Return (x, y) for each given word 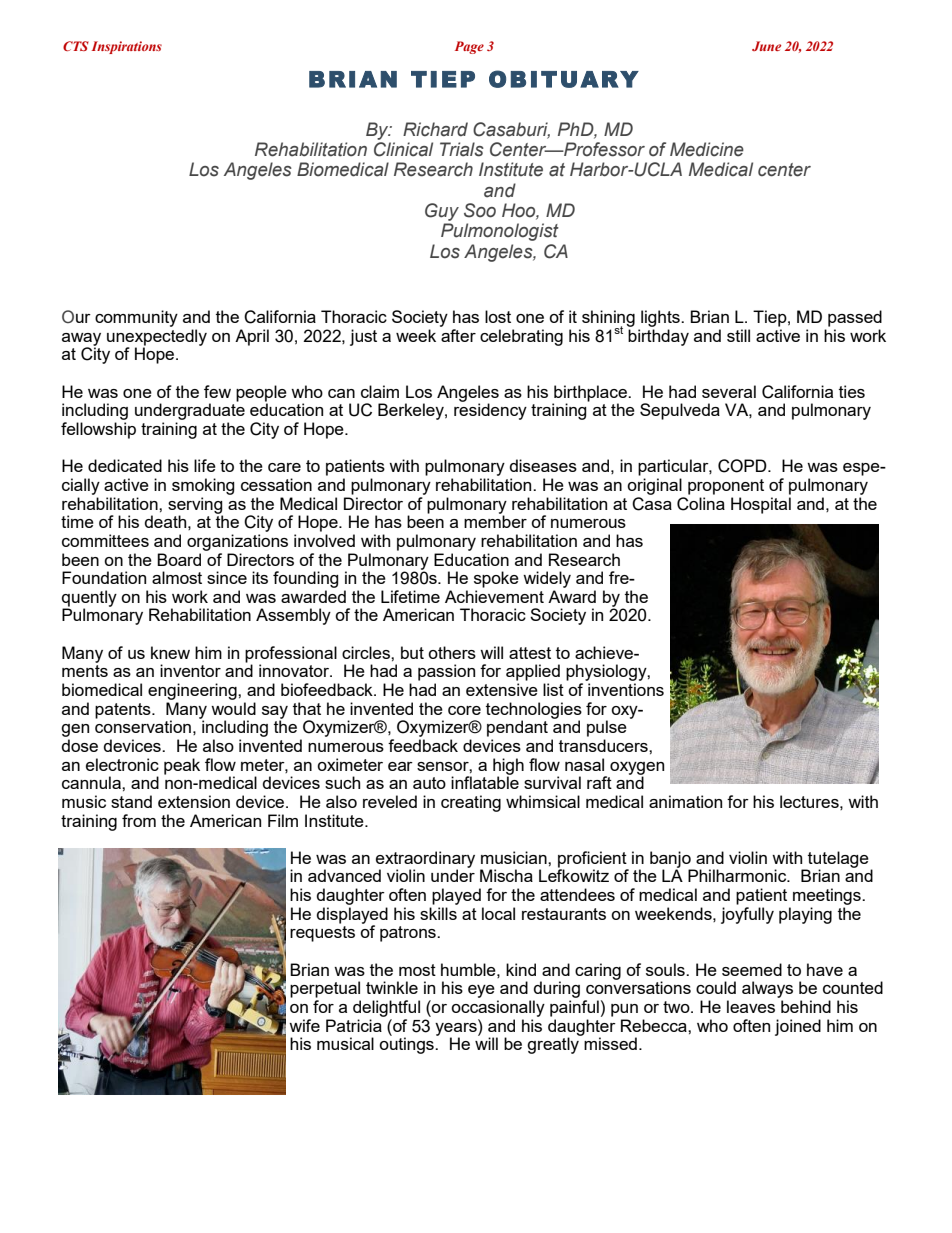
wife (304, 1025)
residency (490, 411)
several (729, 391)
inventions (626, 689)
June (766, 46)
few (217, 391)
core (464, 710)
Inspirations (127, 47)
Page (469, 47)
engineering (193, 691)
